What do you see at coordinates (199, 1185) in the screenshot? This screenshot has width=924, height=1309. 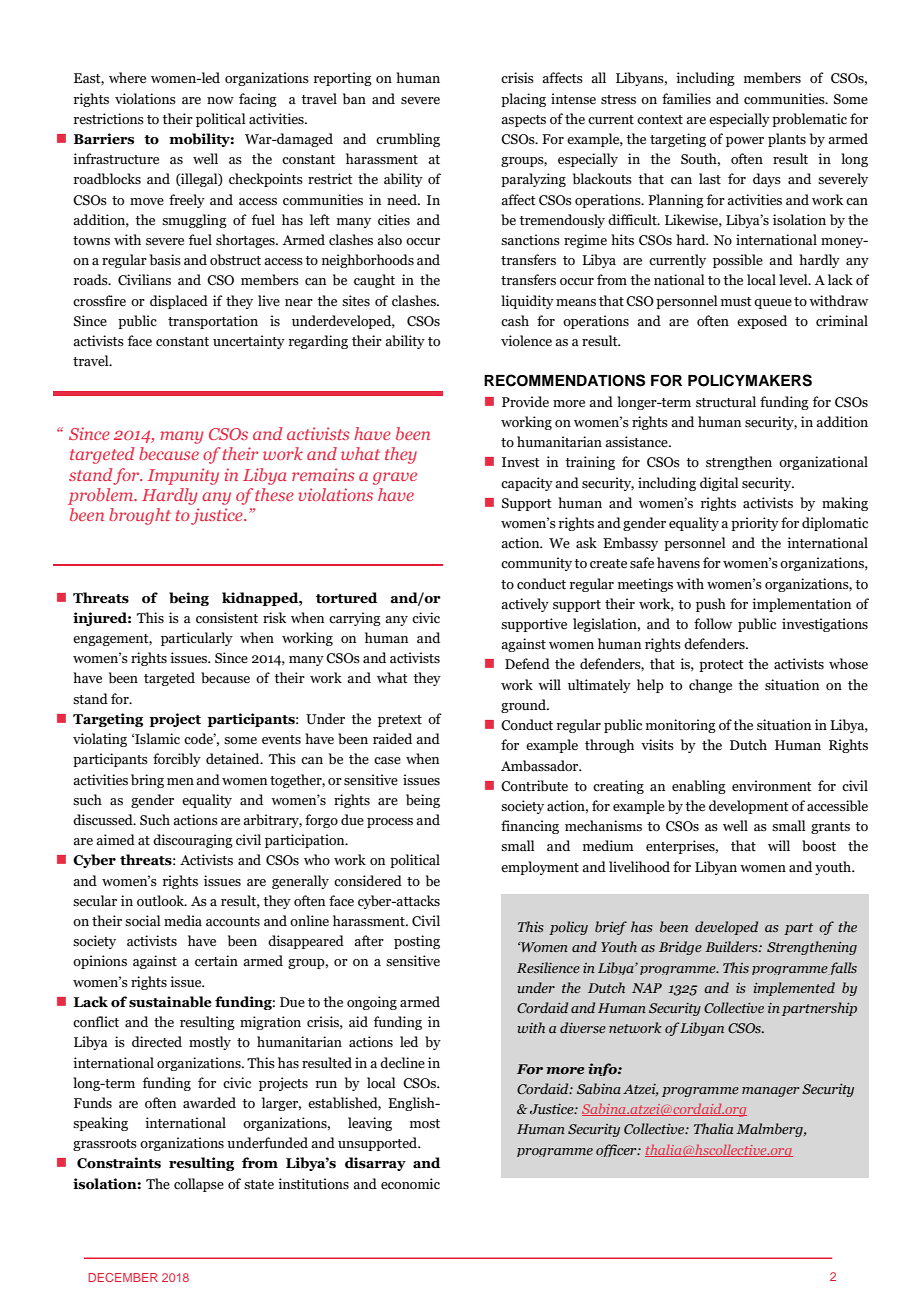 I see `collapse` at bounding box center [199, 1185].
